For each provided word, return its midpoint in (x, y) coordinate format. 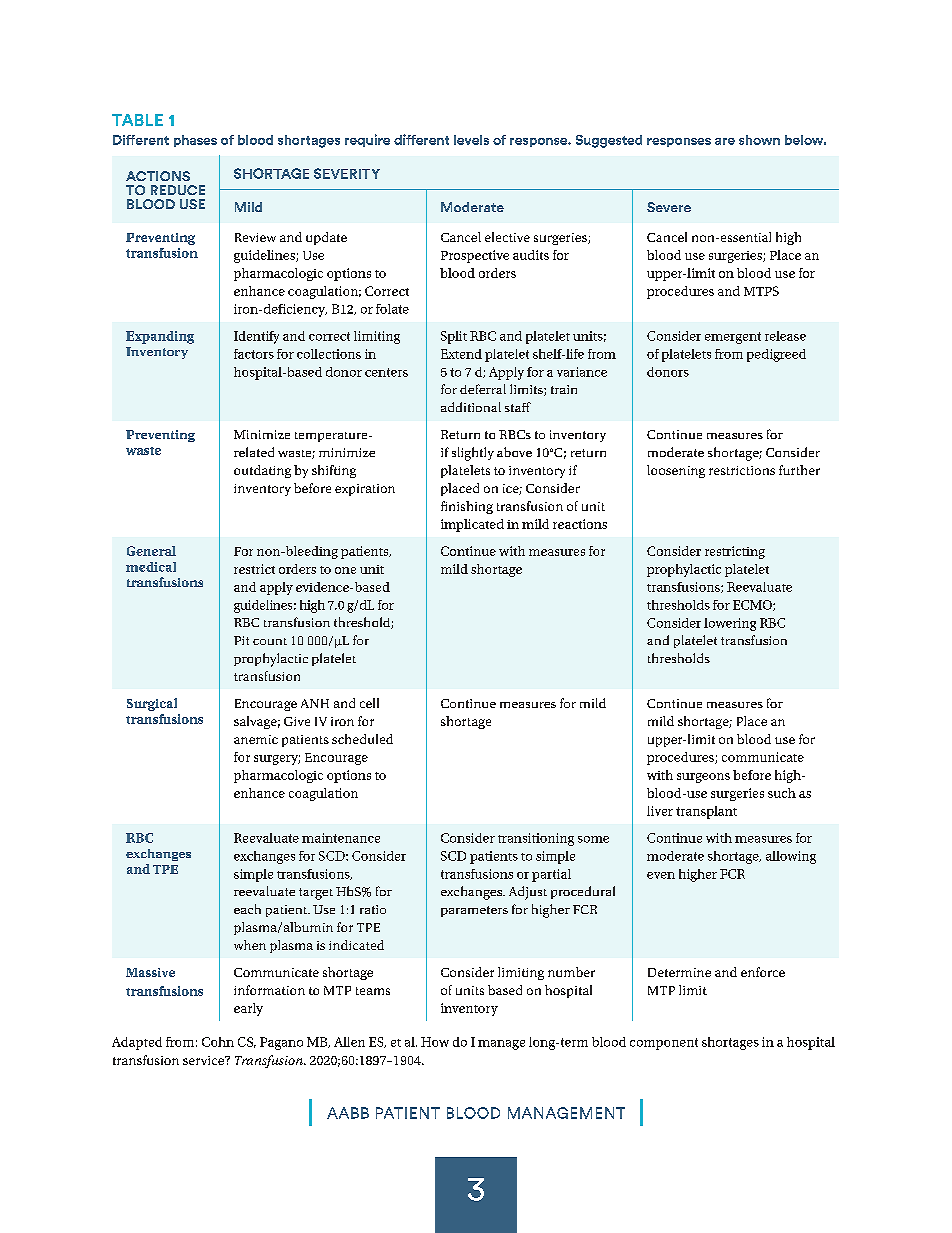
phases (195, 141)
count (270, 641)
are (725, 141)
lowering (730, 624)
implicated (472, 525)
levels (471, 140)
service (205, 1060)
